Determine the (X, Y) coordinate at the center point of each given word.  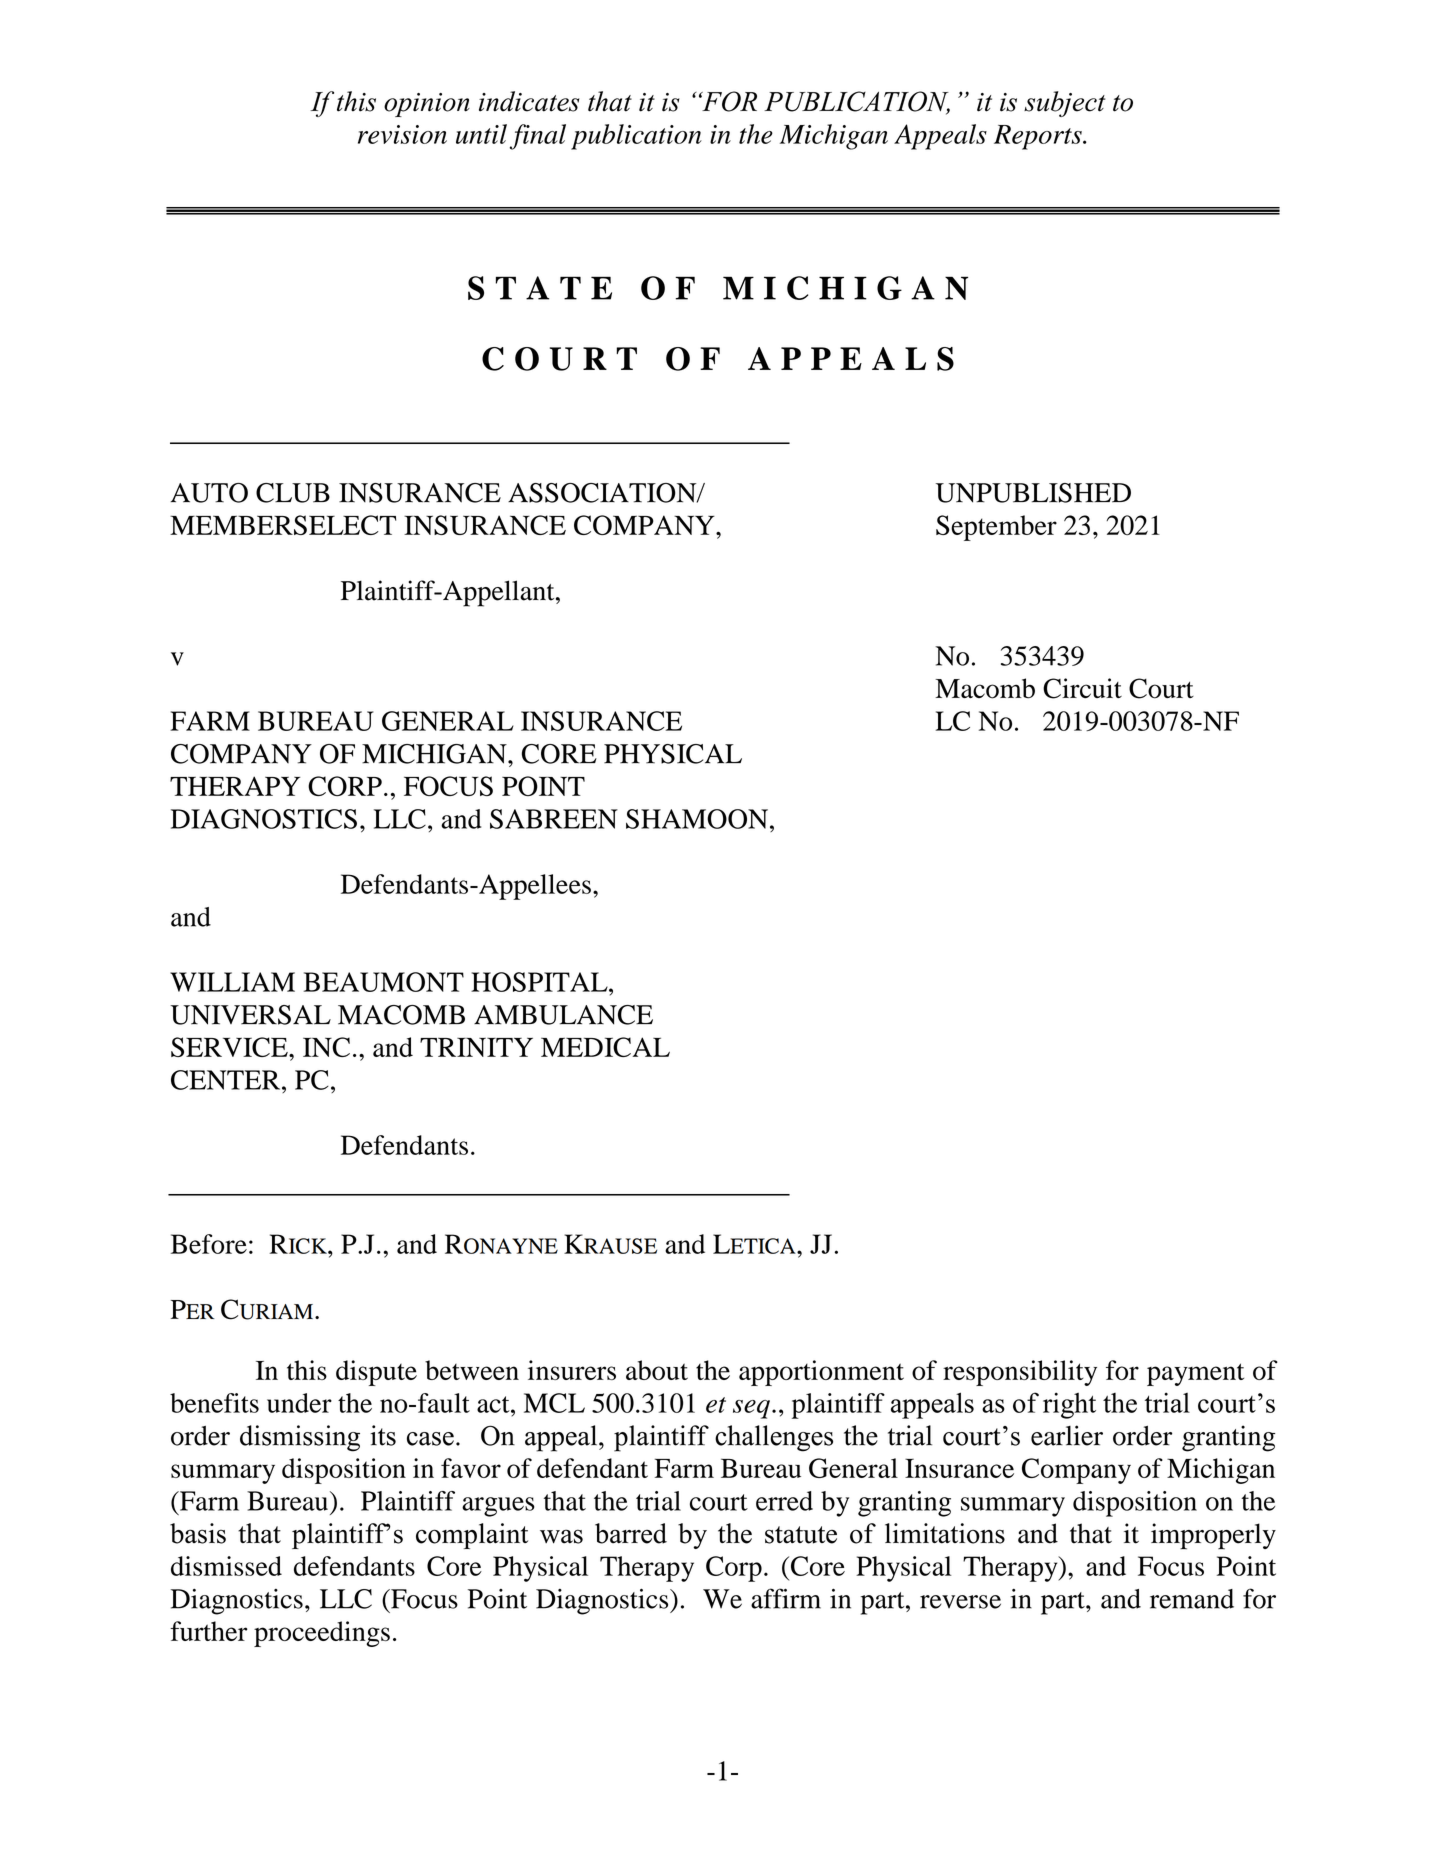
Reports (1039, 137)
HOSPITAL (540, 982)
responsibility (1020, 1373)
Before (209, 1244)
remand (1192, 1599)
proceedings (322, 1634)
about (657, 1370)
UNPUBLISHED (1033, 493)
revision (402, 134)
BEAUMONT (384, 982)
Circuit (1082, 688)
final (538, 137)
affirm (786, 1598)
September (996, 528)
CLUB (293, 493)
